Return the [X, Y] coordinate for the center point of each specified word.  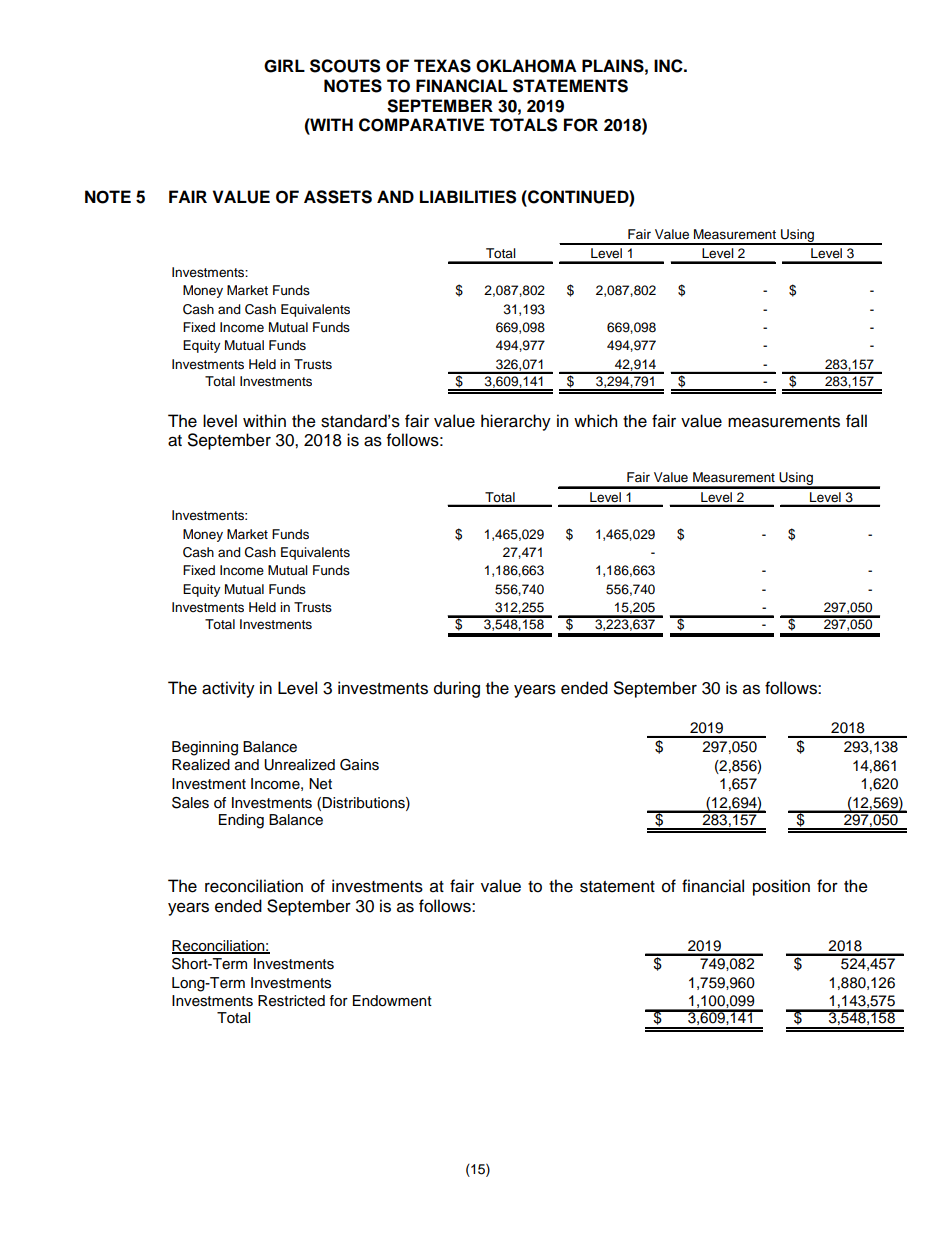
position [781, 887]
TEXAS [442, 66]
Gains [359, 765]
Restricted [291, 1001]
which [595, 421]
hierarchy [516, 422]
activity [228, 689]
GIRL [284, 66]
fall [856, 421]
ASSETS [338, 197]
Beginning [205, 748]
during [457, 689]
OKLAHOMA [526, 66]
